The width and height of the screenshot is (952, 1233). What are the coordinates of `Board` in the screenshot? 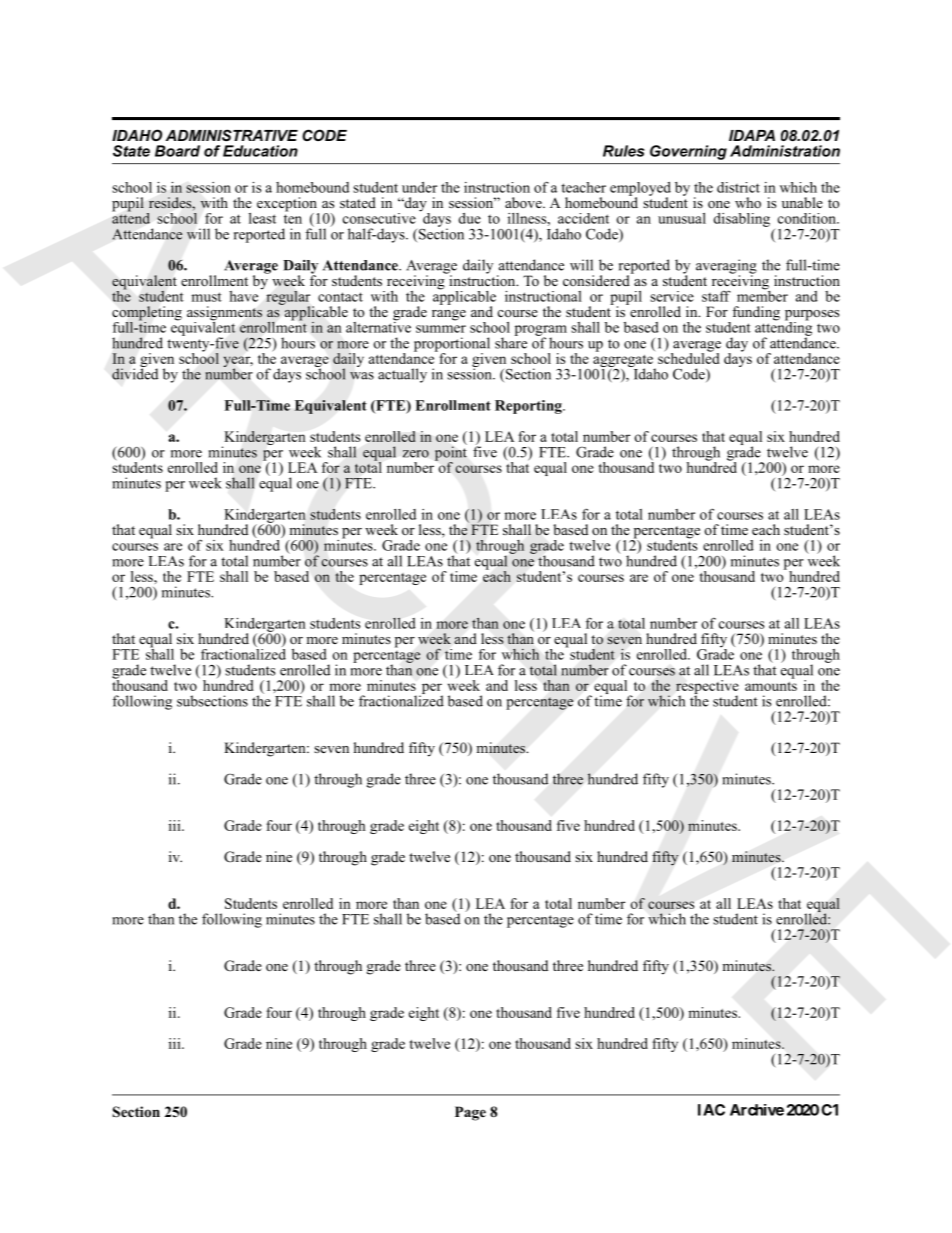 It's located at (177, 151).
